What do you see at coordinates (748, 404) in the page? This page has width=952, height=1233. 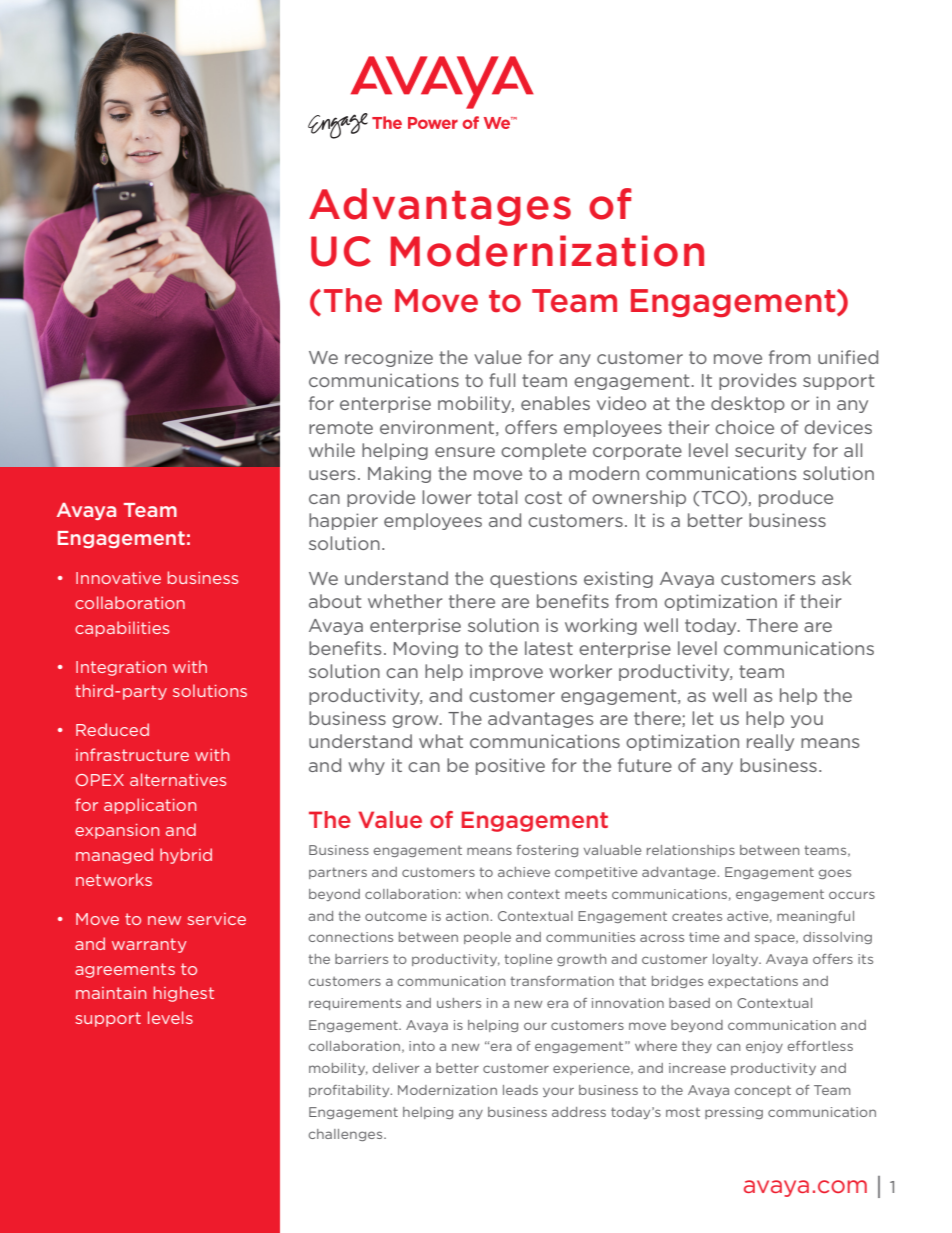 I see `desktop` at bounding box center [748, 404].
